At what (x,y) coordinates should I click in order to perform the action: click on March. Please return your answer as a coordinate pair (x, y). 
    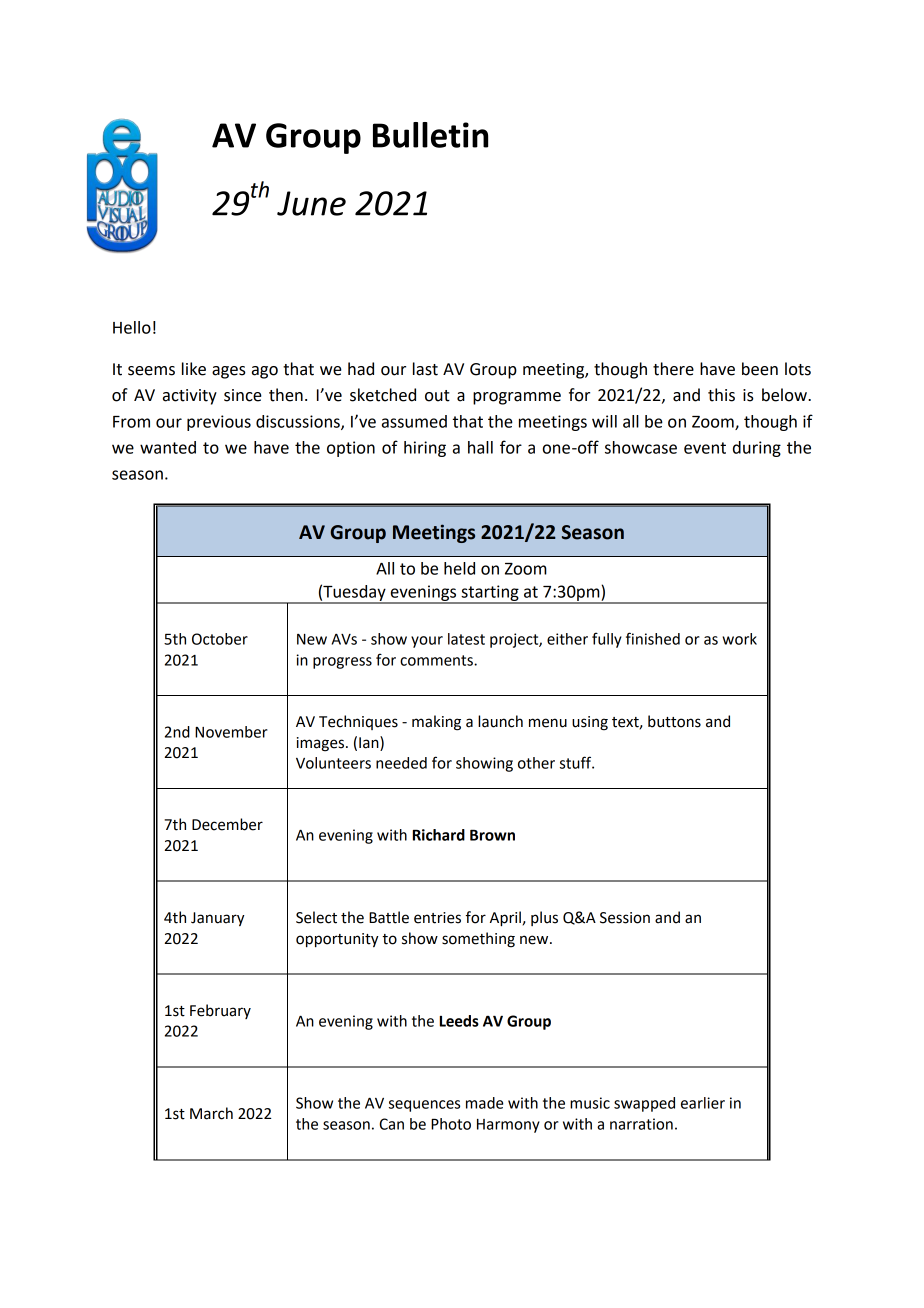
    Looking at the image, I should click on (211, 1113).
